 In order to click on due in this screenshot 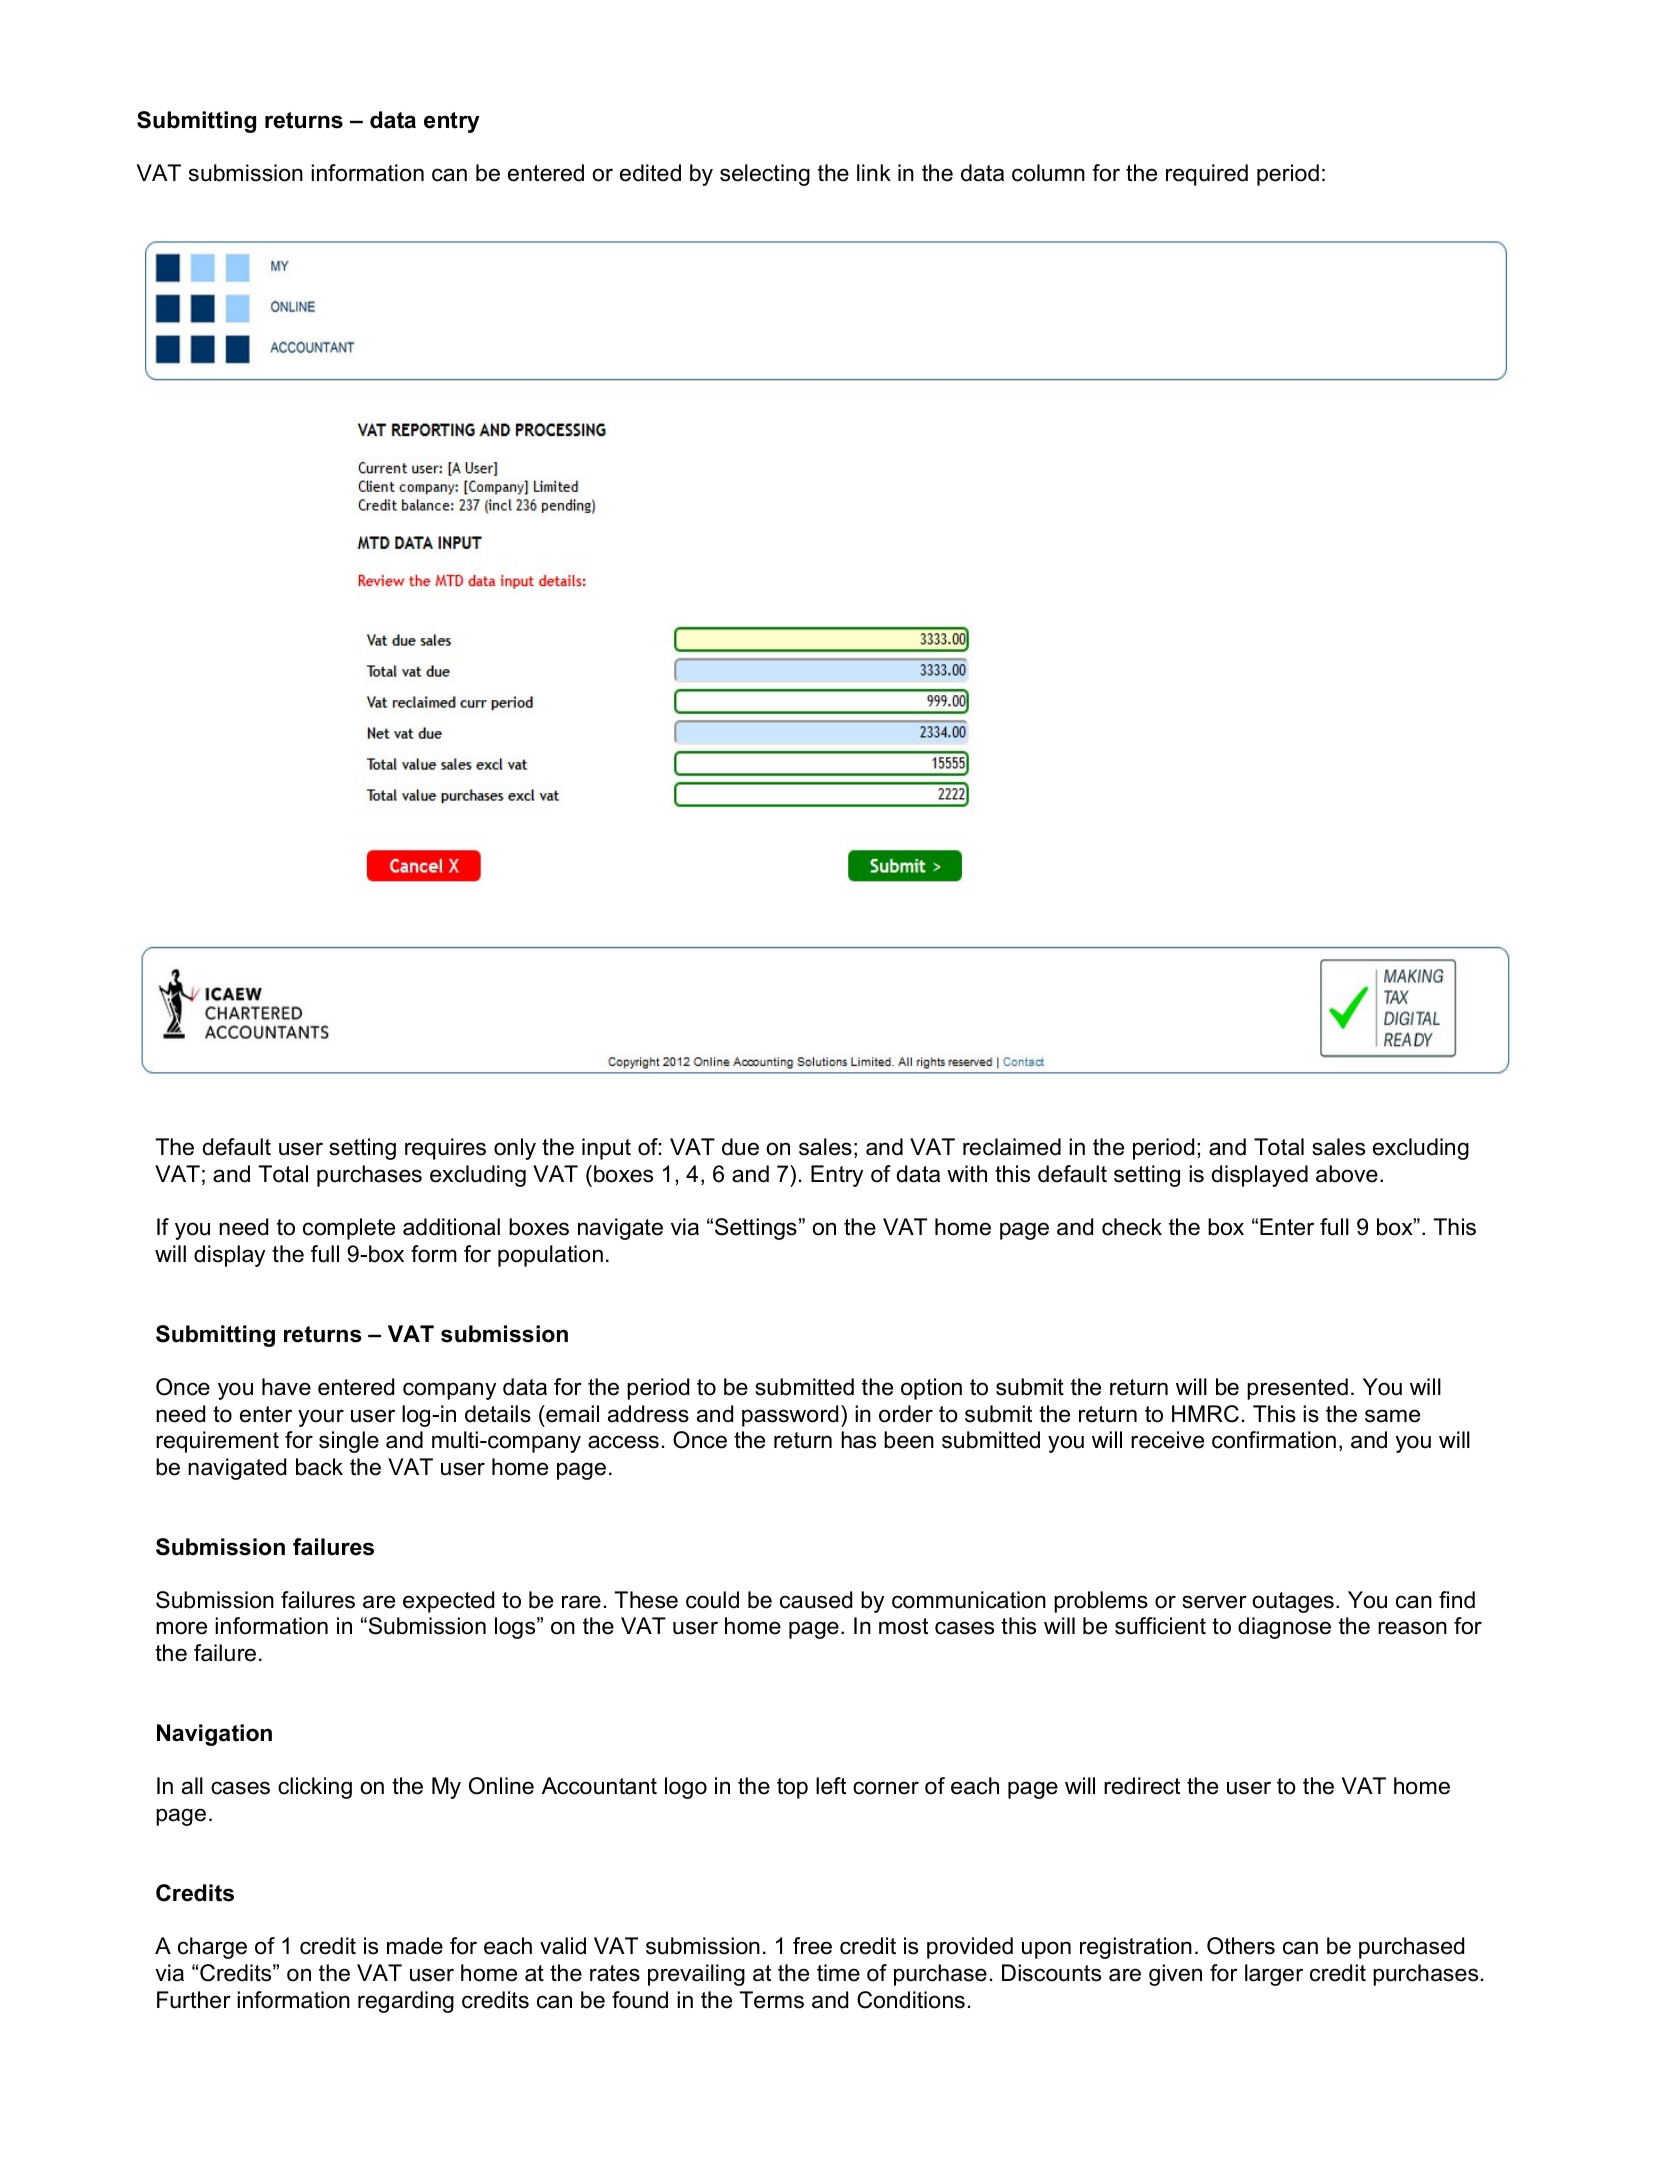, I will do `click(740, 1147)`.
